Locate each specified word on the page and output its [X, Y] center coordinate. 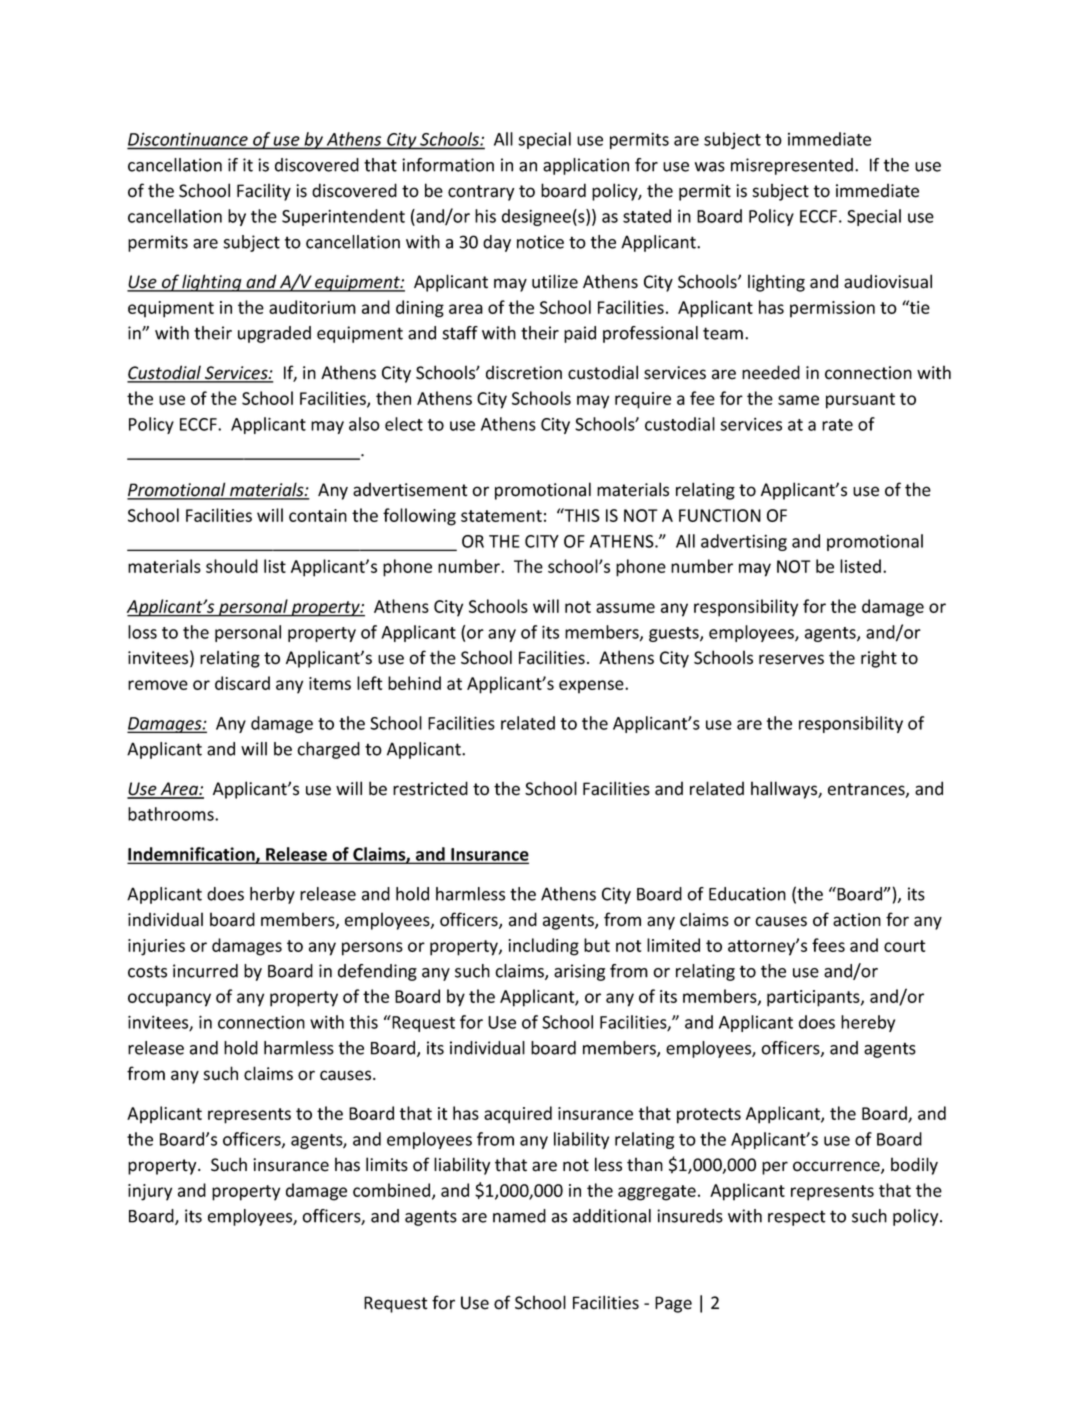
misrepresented [793, 166]
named [519, 1216]
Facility [264, 192]
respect [797, 1218]
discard [242, 683]
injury [150, 1192]
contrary [481, 193]
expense [592, 687]
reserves [791, 659]
